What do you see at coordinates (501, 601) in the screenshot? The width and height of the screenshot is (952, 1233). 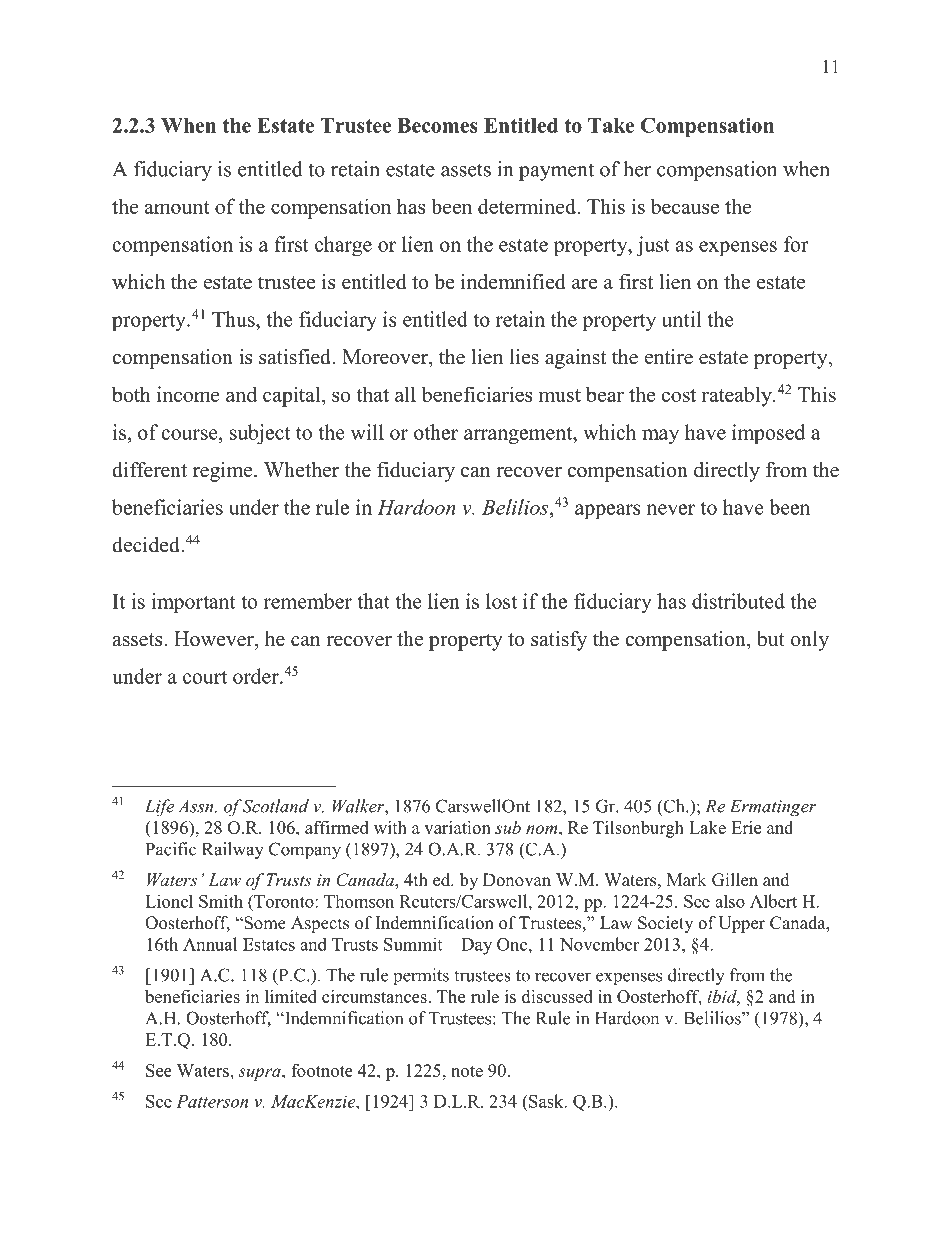 I see `lost` at bounding box center [501, 601].
